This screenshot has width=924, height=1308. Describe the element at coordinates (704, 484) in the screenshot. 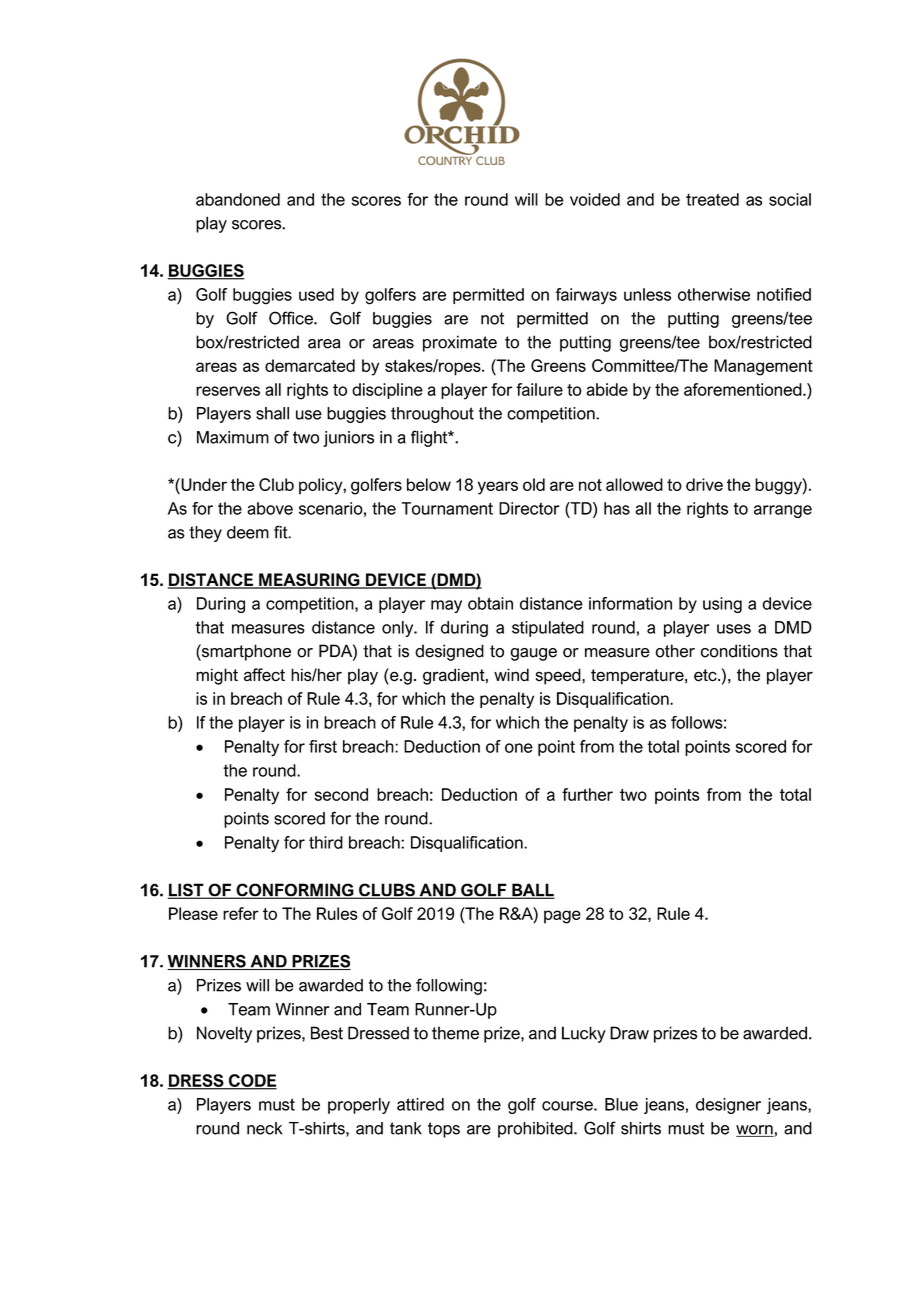

I see `drive` at that location.
